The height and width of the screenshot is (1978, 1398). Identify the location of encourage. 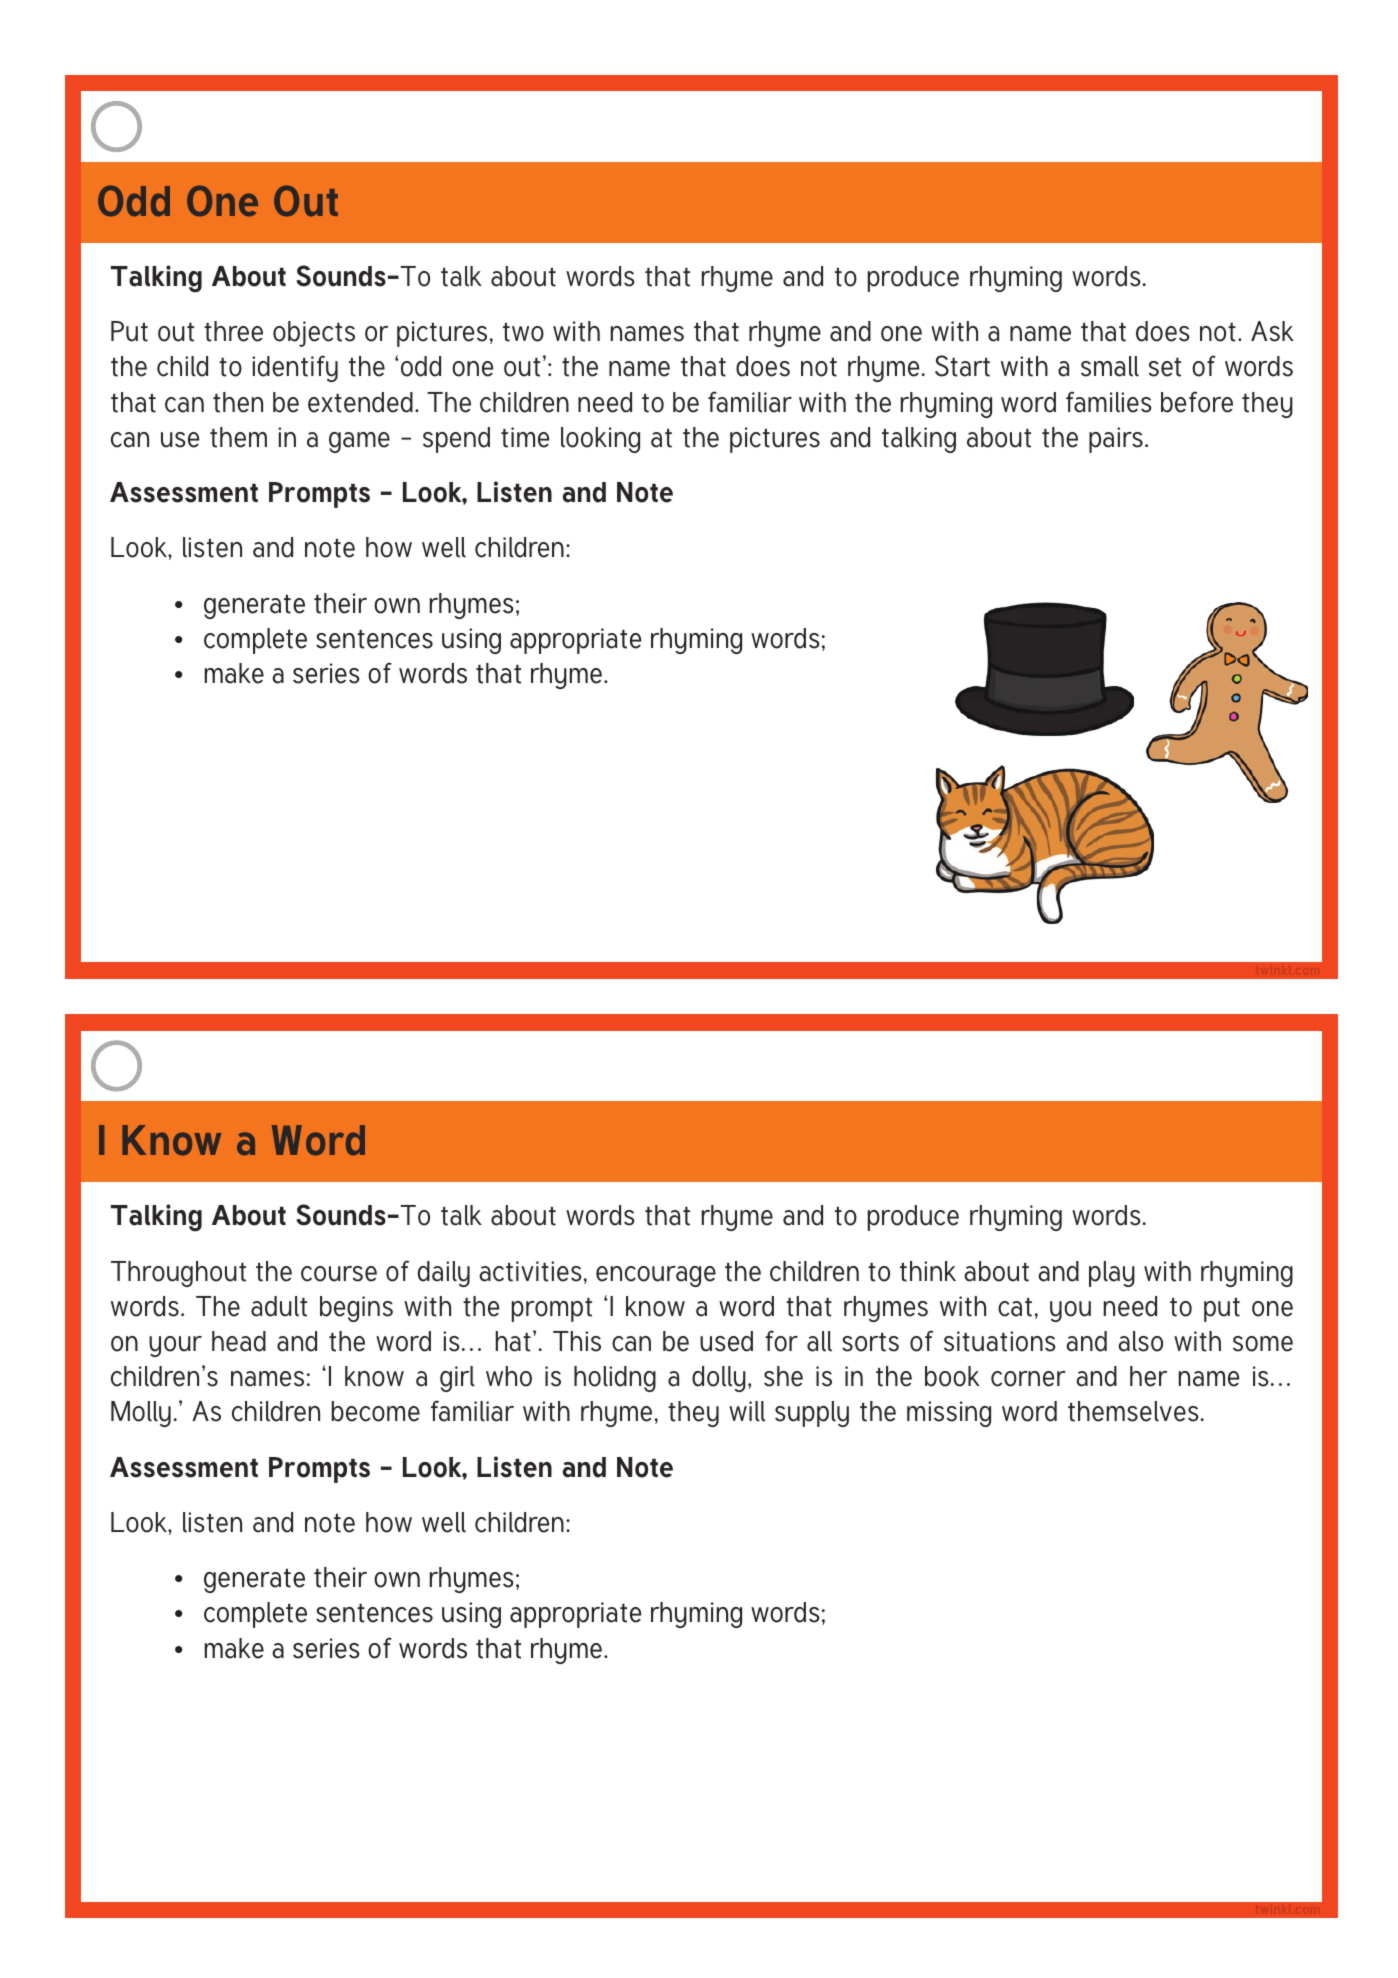
(656, 1276).
